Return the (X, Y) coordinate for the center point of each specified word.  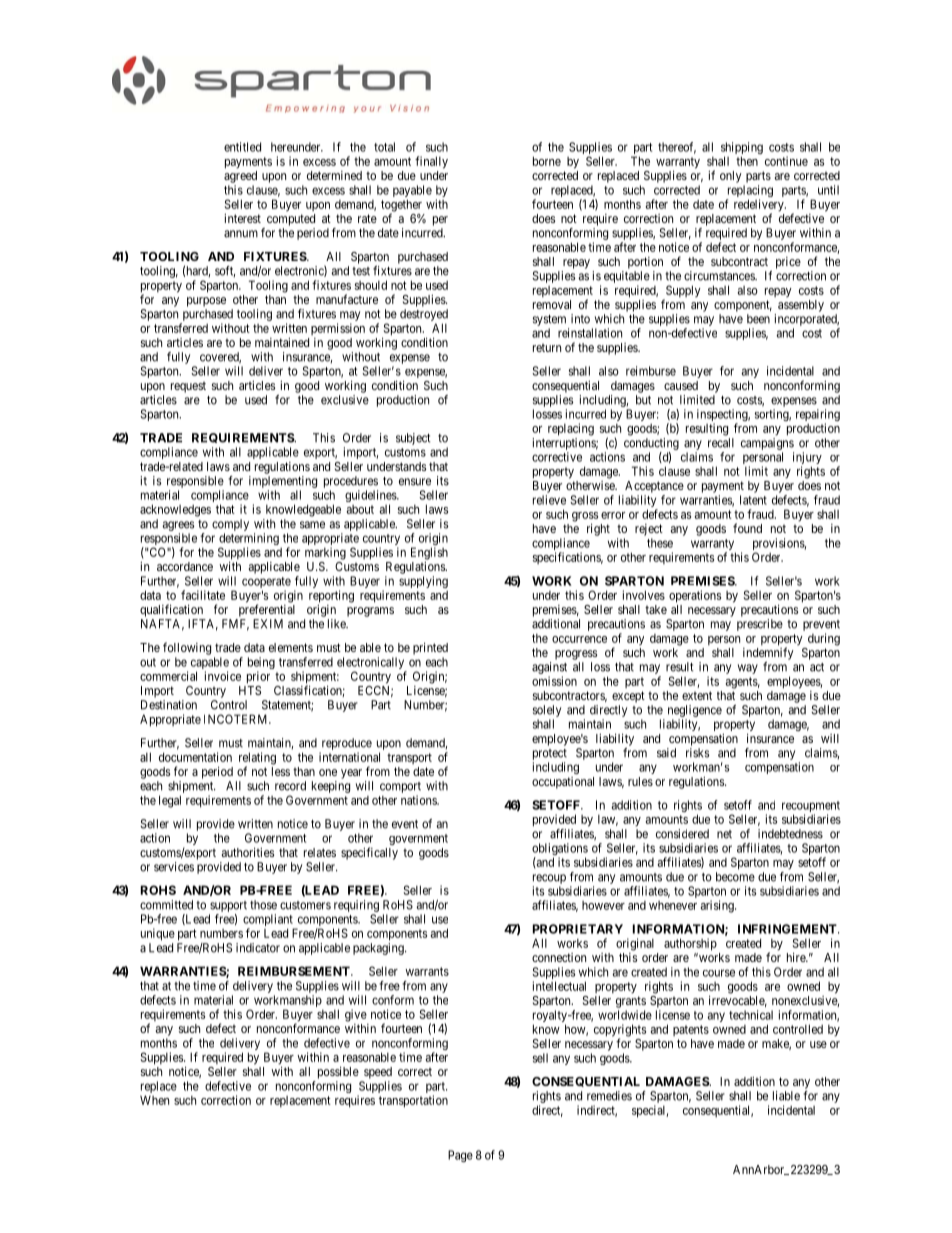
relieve (549, 500)
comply (230, 525)
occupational (563, 783)
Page (460, 1156)
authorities (248, 852)
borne (547, 161)
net (724, 834)
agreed (240, 177)
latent (753, 500)
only (731, 177)
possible (338, 1072)
